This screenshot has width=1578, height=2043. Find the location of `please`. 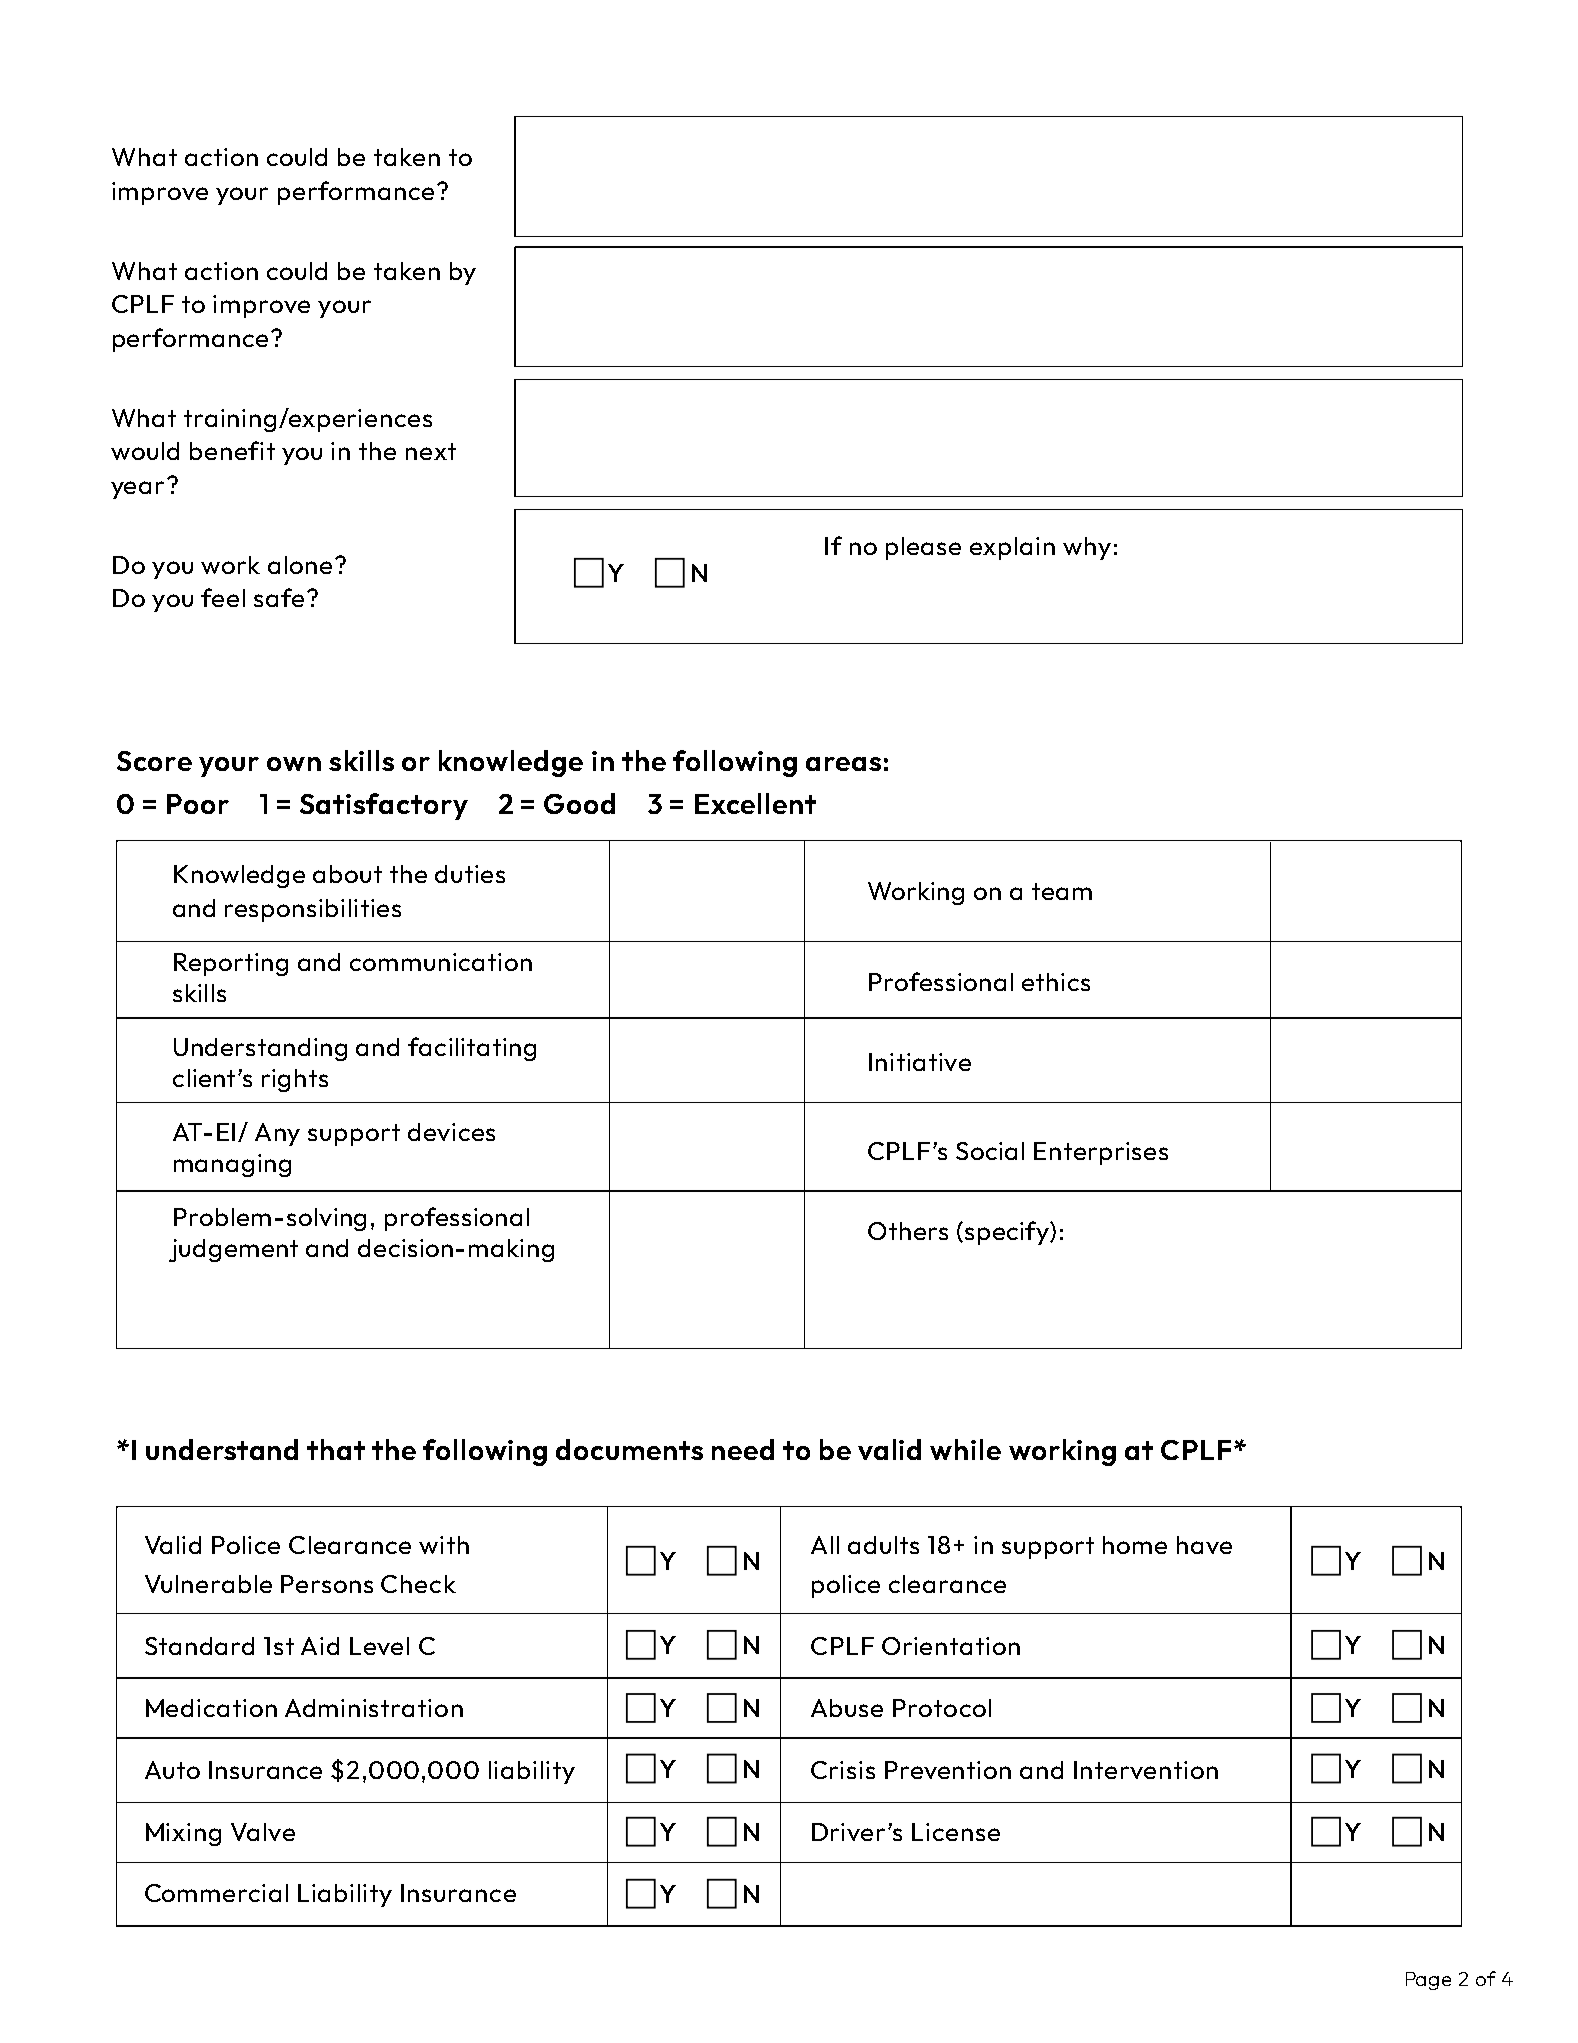

please is located at coordinates (923, 548).
